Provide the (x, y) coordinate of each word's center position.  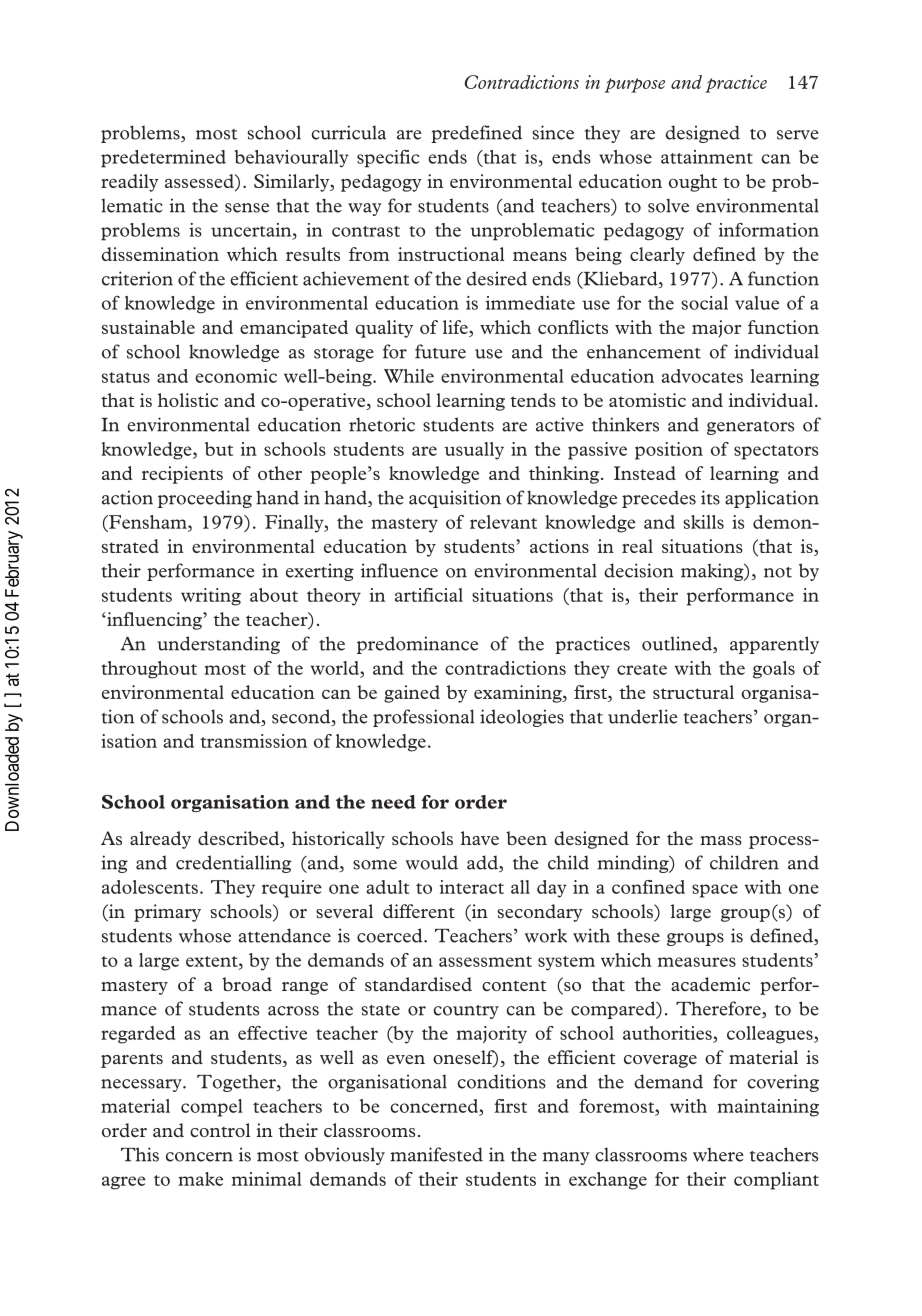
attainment (707, 157)
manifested (436, 1154)
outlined (678, 644)
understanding (218, 645)
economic (236, 376)
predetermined (163, 159)
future (440, 351)
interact (472, 887)
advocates (702, 376)
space (715, 891)
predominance (417, 645)
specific (388, 159)
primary (167, 913)
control (220, 1130)
